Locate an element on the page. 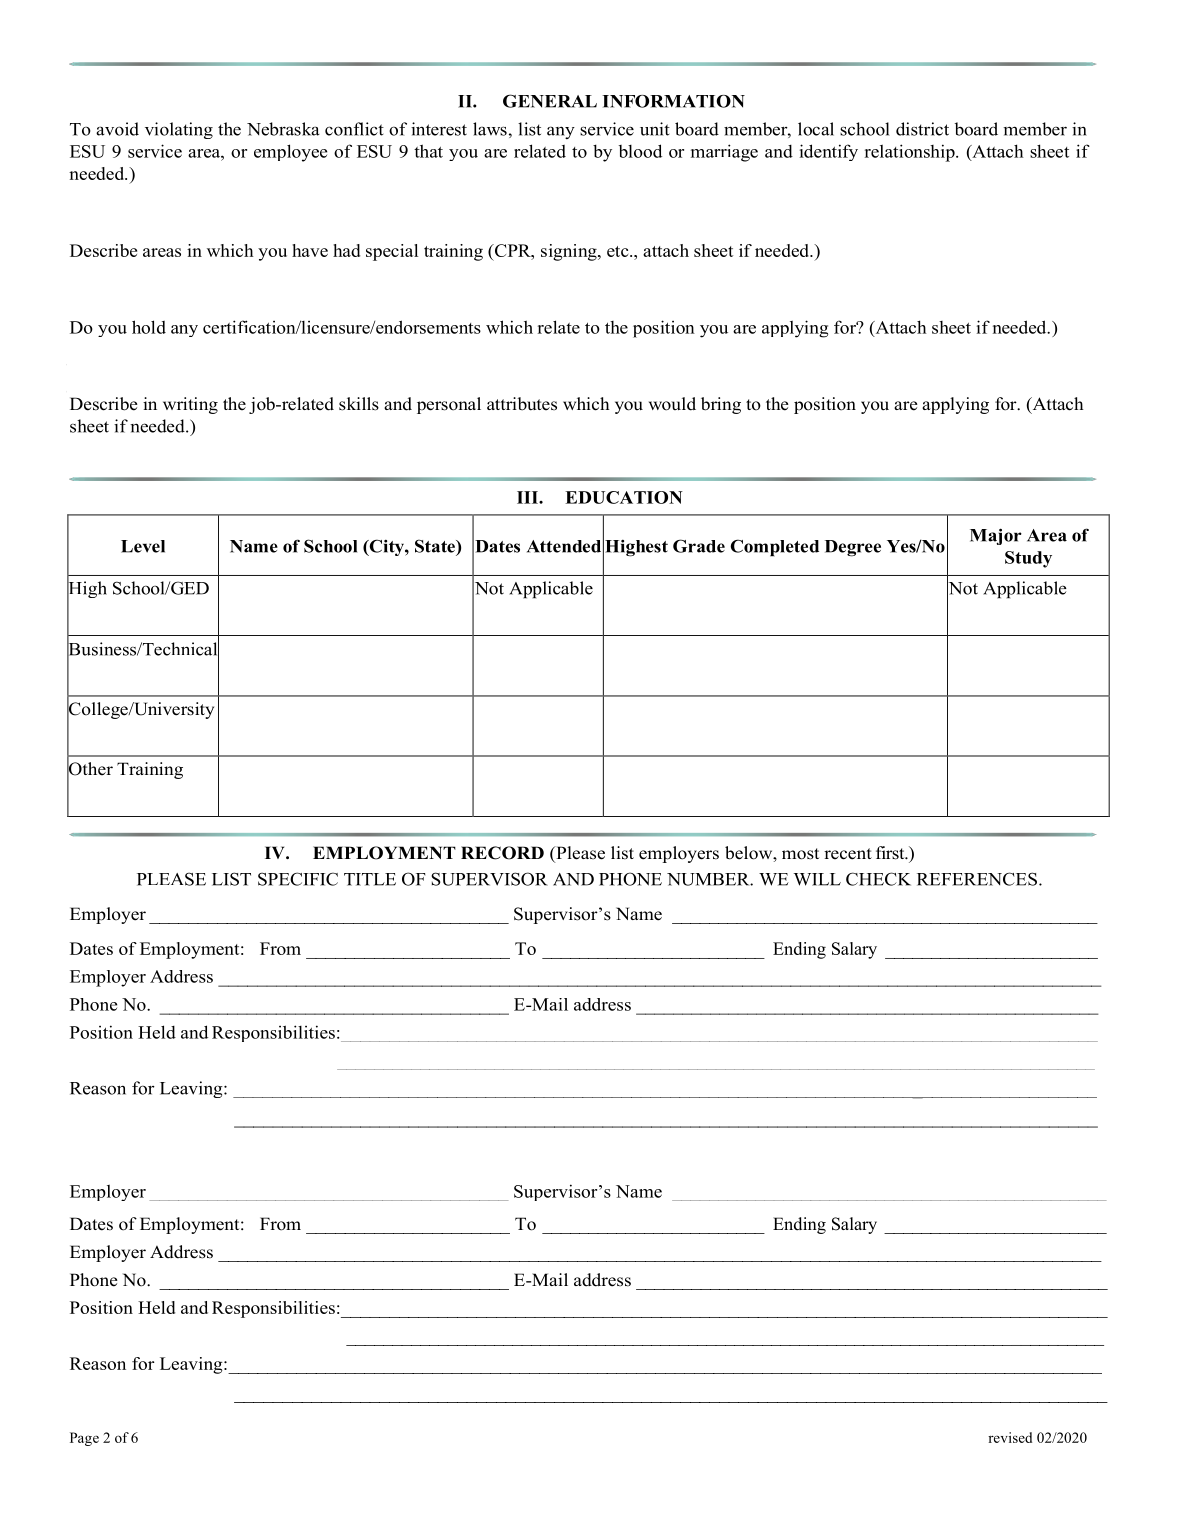 Image resolution: width=1178 pixels, height=1524 pixels. Page is located at coordinates (84, 1439).
